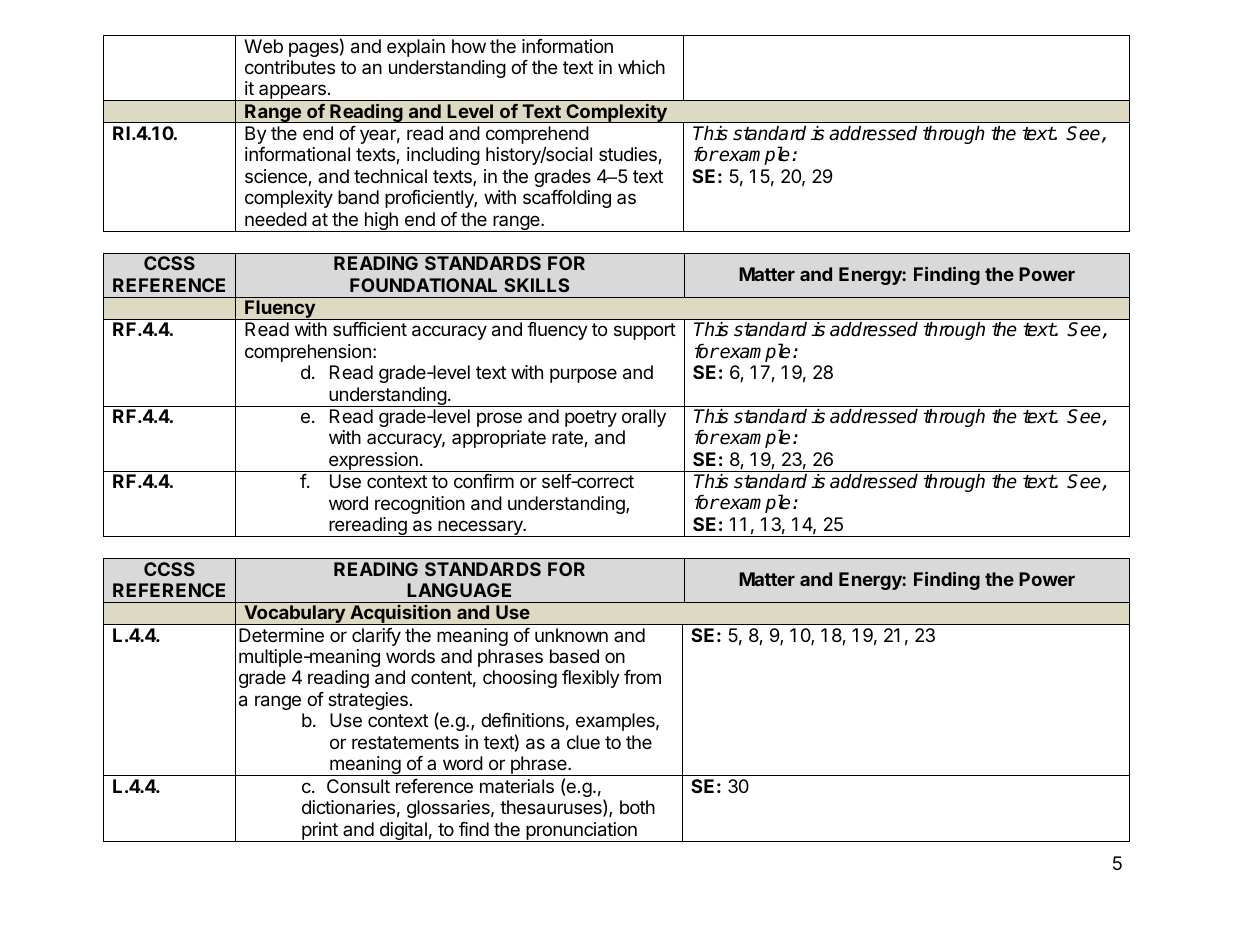  I want to click on purpose, so click(583, 375).
